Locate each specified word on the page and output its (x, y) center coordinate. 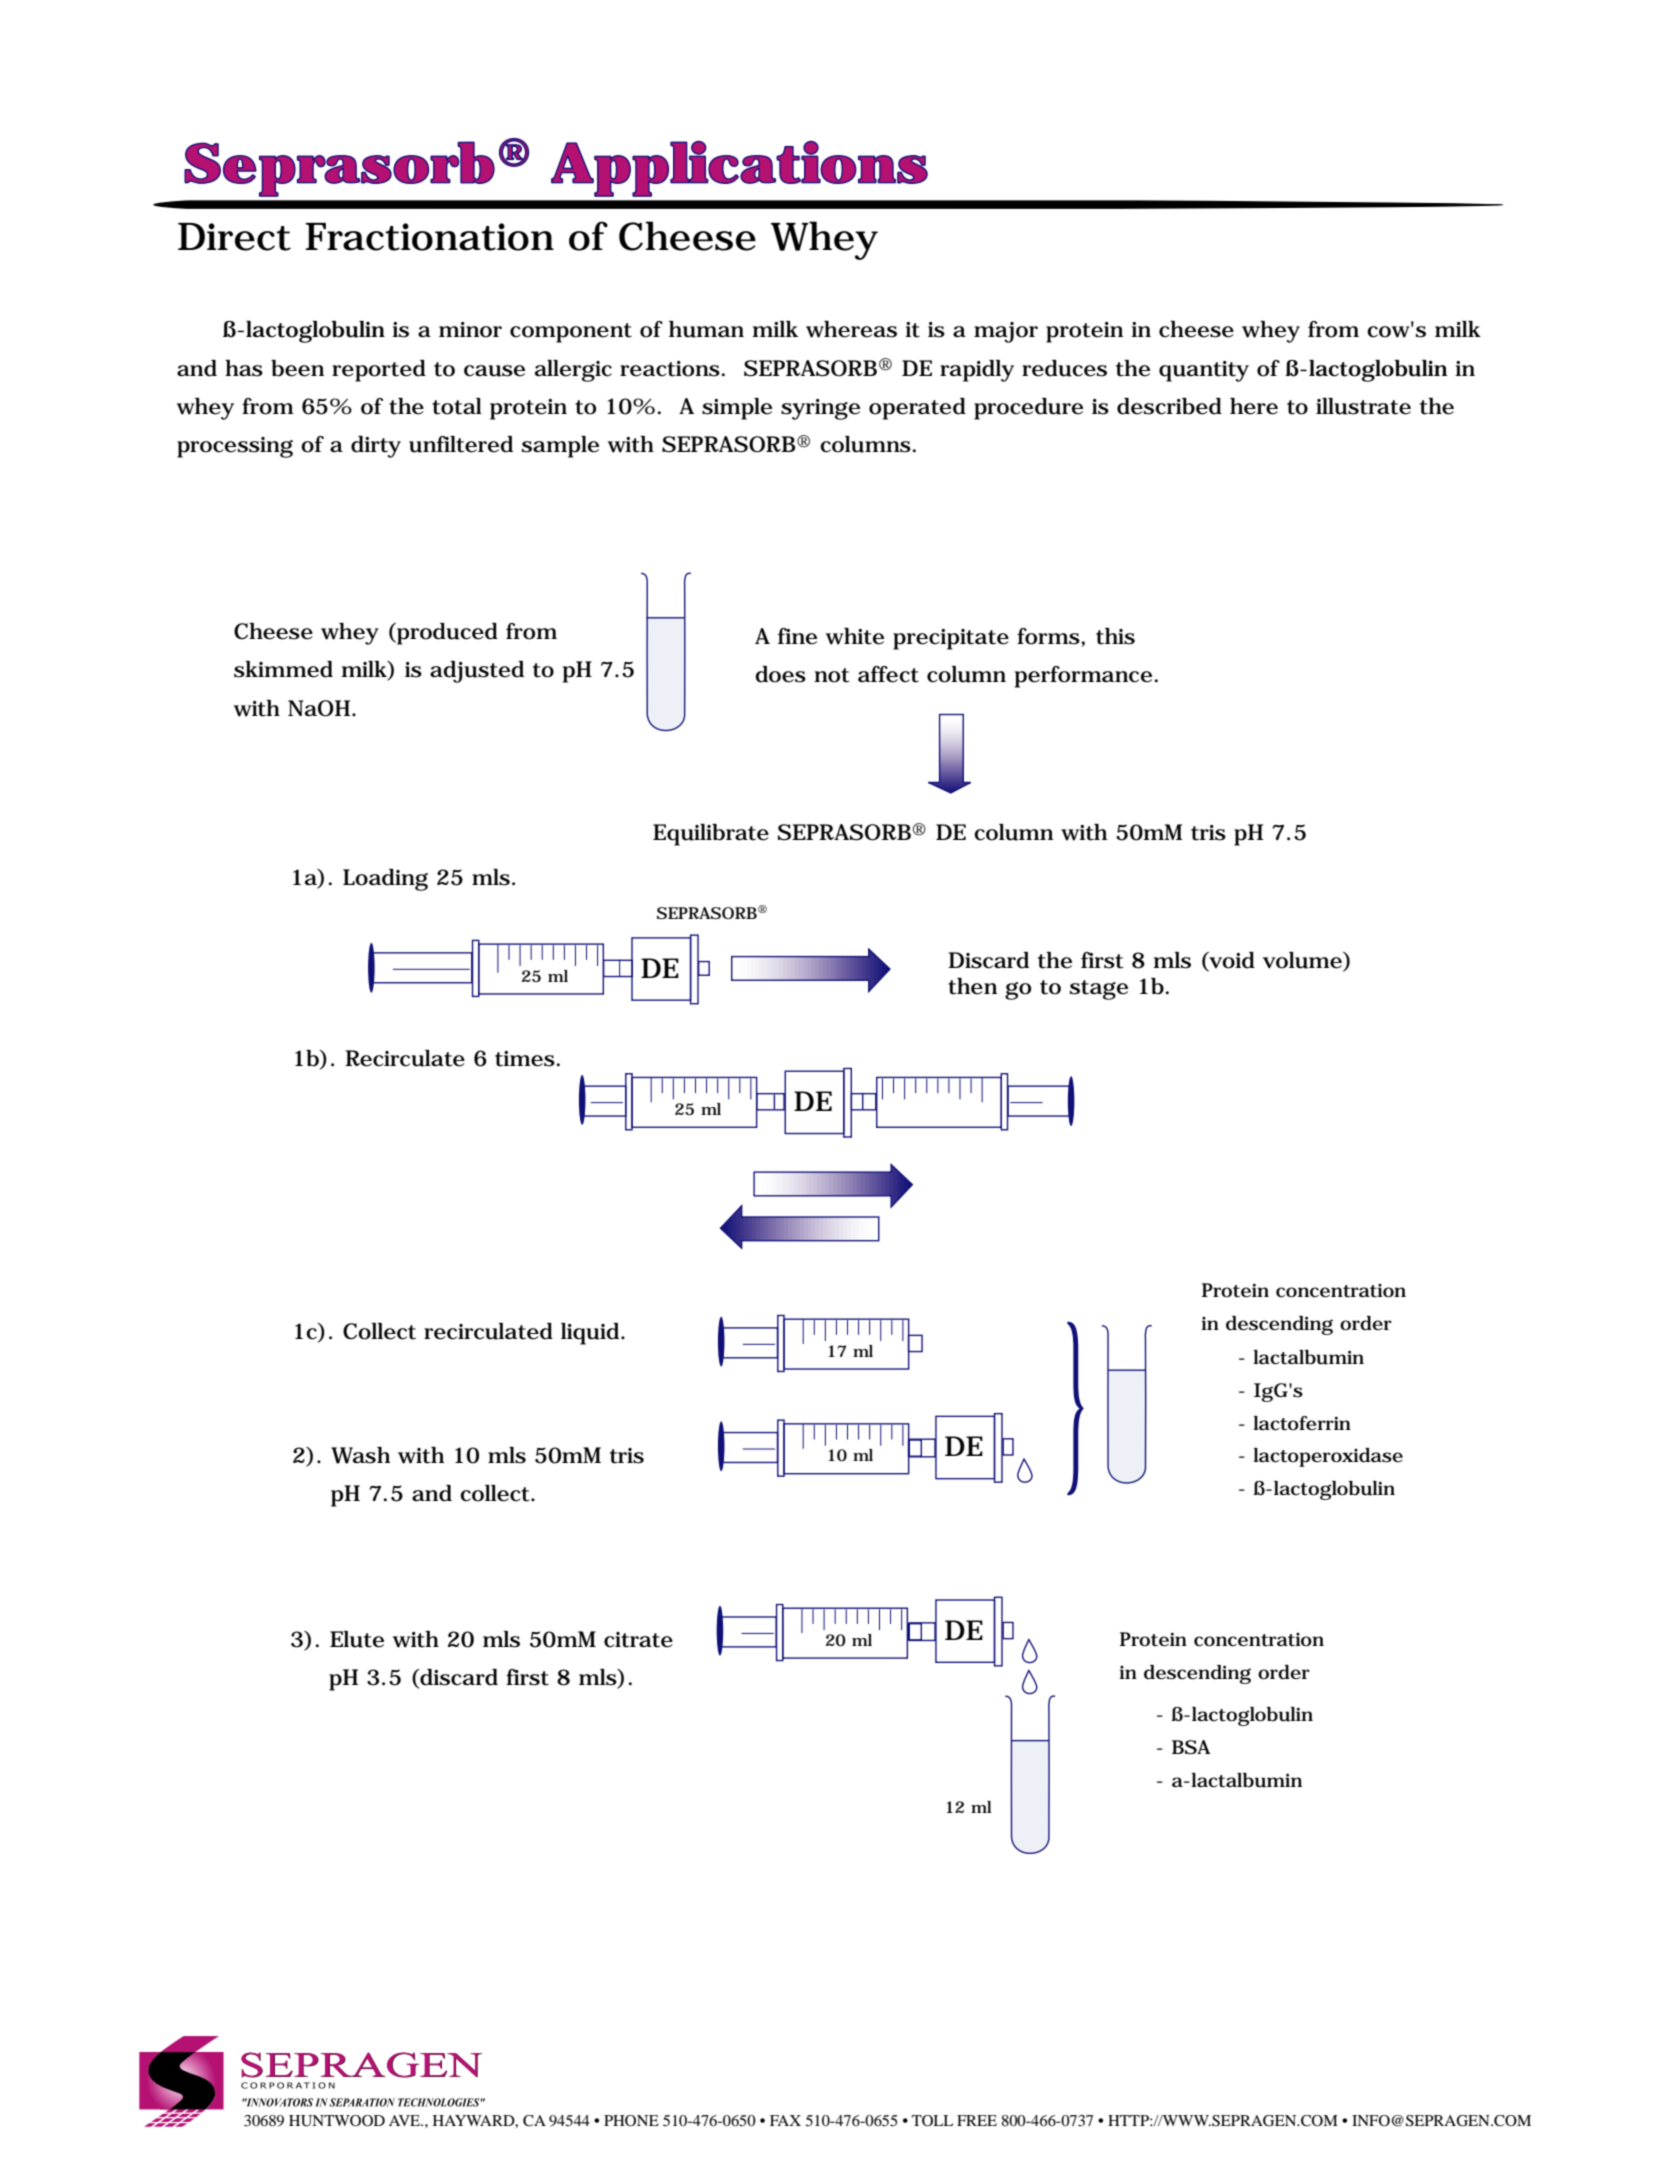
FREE (977, 2120)
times (525, 1059)
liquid (591, 1334)
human (706, 329)
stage (1099, 990)
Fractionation (429, 237)
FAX (785, 2120)
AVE (406, 2120)
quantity (1204, 371)
